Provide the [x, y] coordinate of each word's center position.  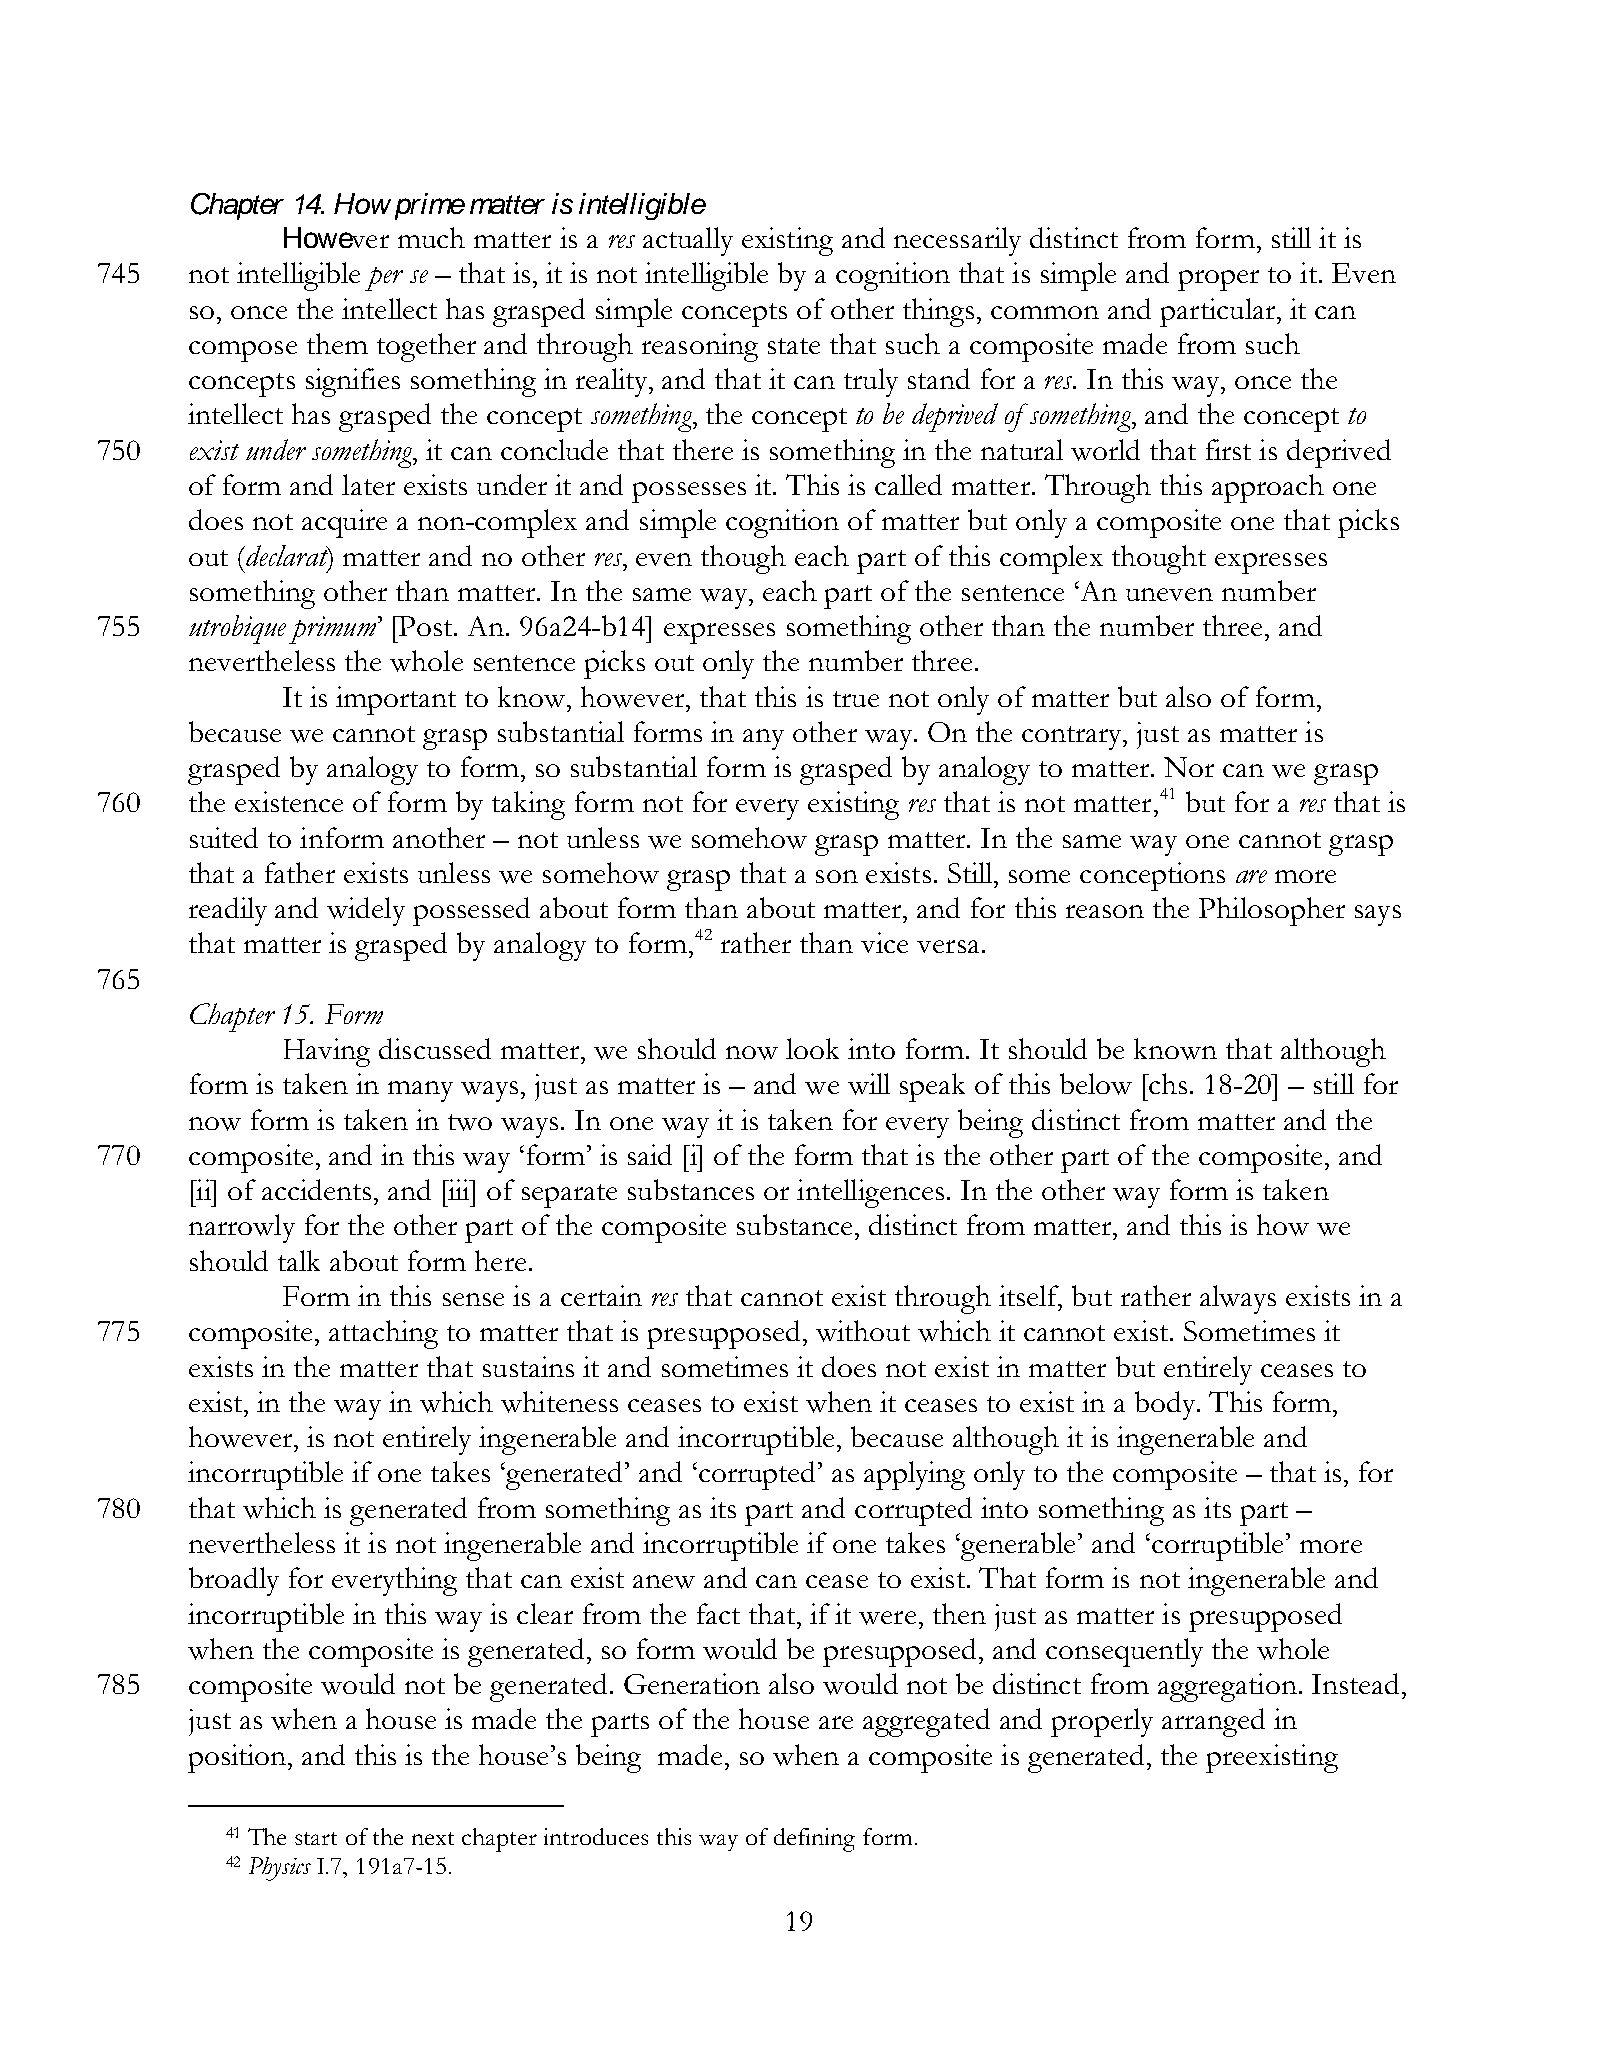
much [431, 237]
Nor [1189, 767]
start [316, 1838]
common [1045, 312]
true [856, 699]
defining [814, 1840]
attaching [383, 1334]
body [1166, 1405]
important [396, 700]
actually [688, 241]
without [863, 1331]
